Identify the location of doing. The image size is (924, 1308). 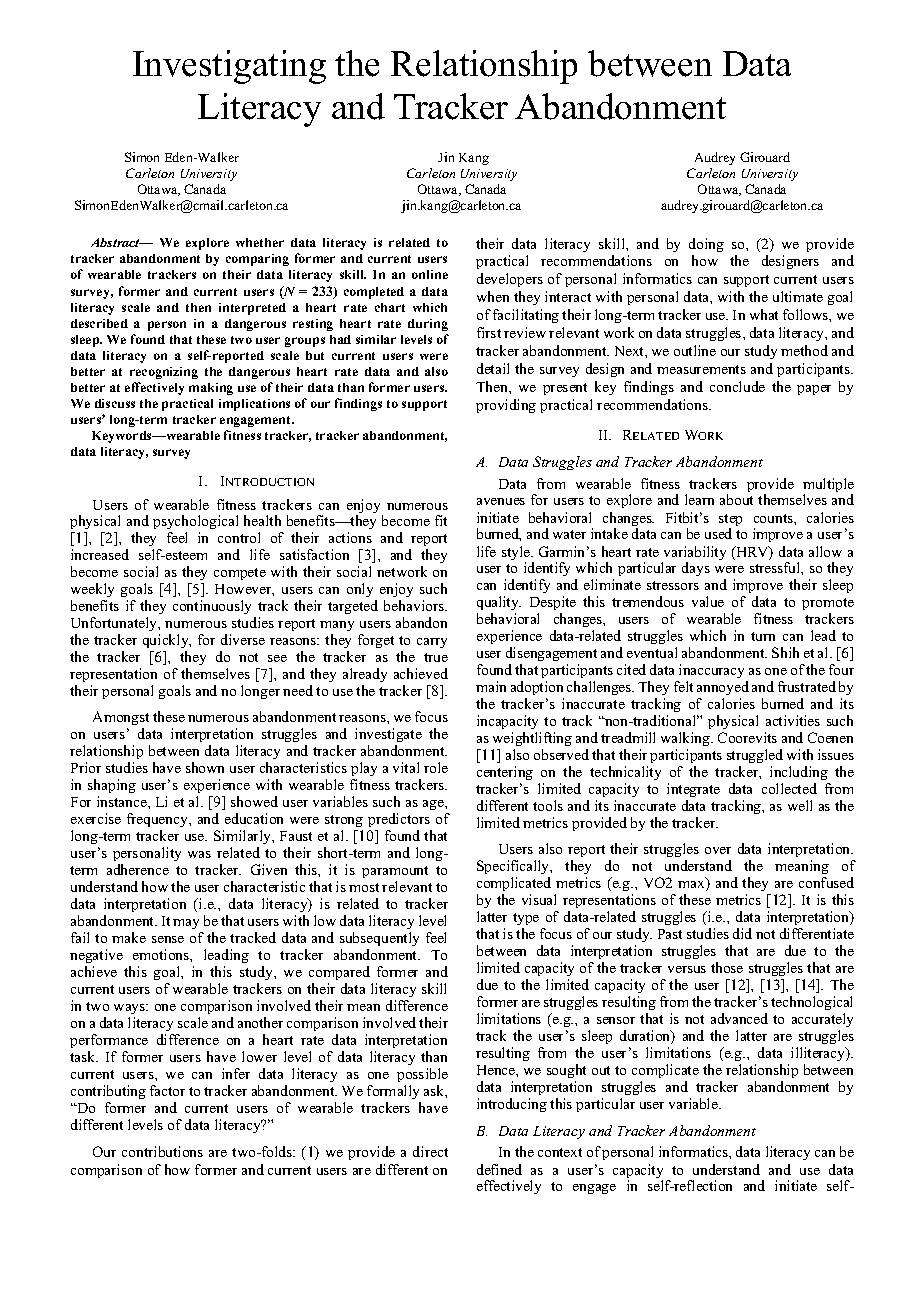
(706, 245).
